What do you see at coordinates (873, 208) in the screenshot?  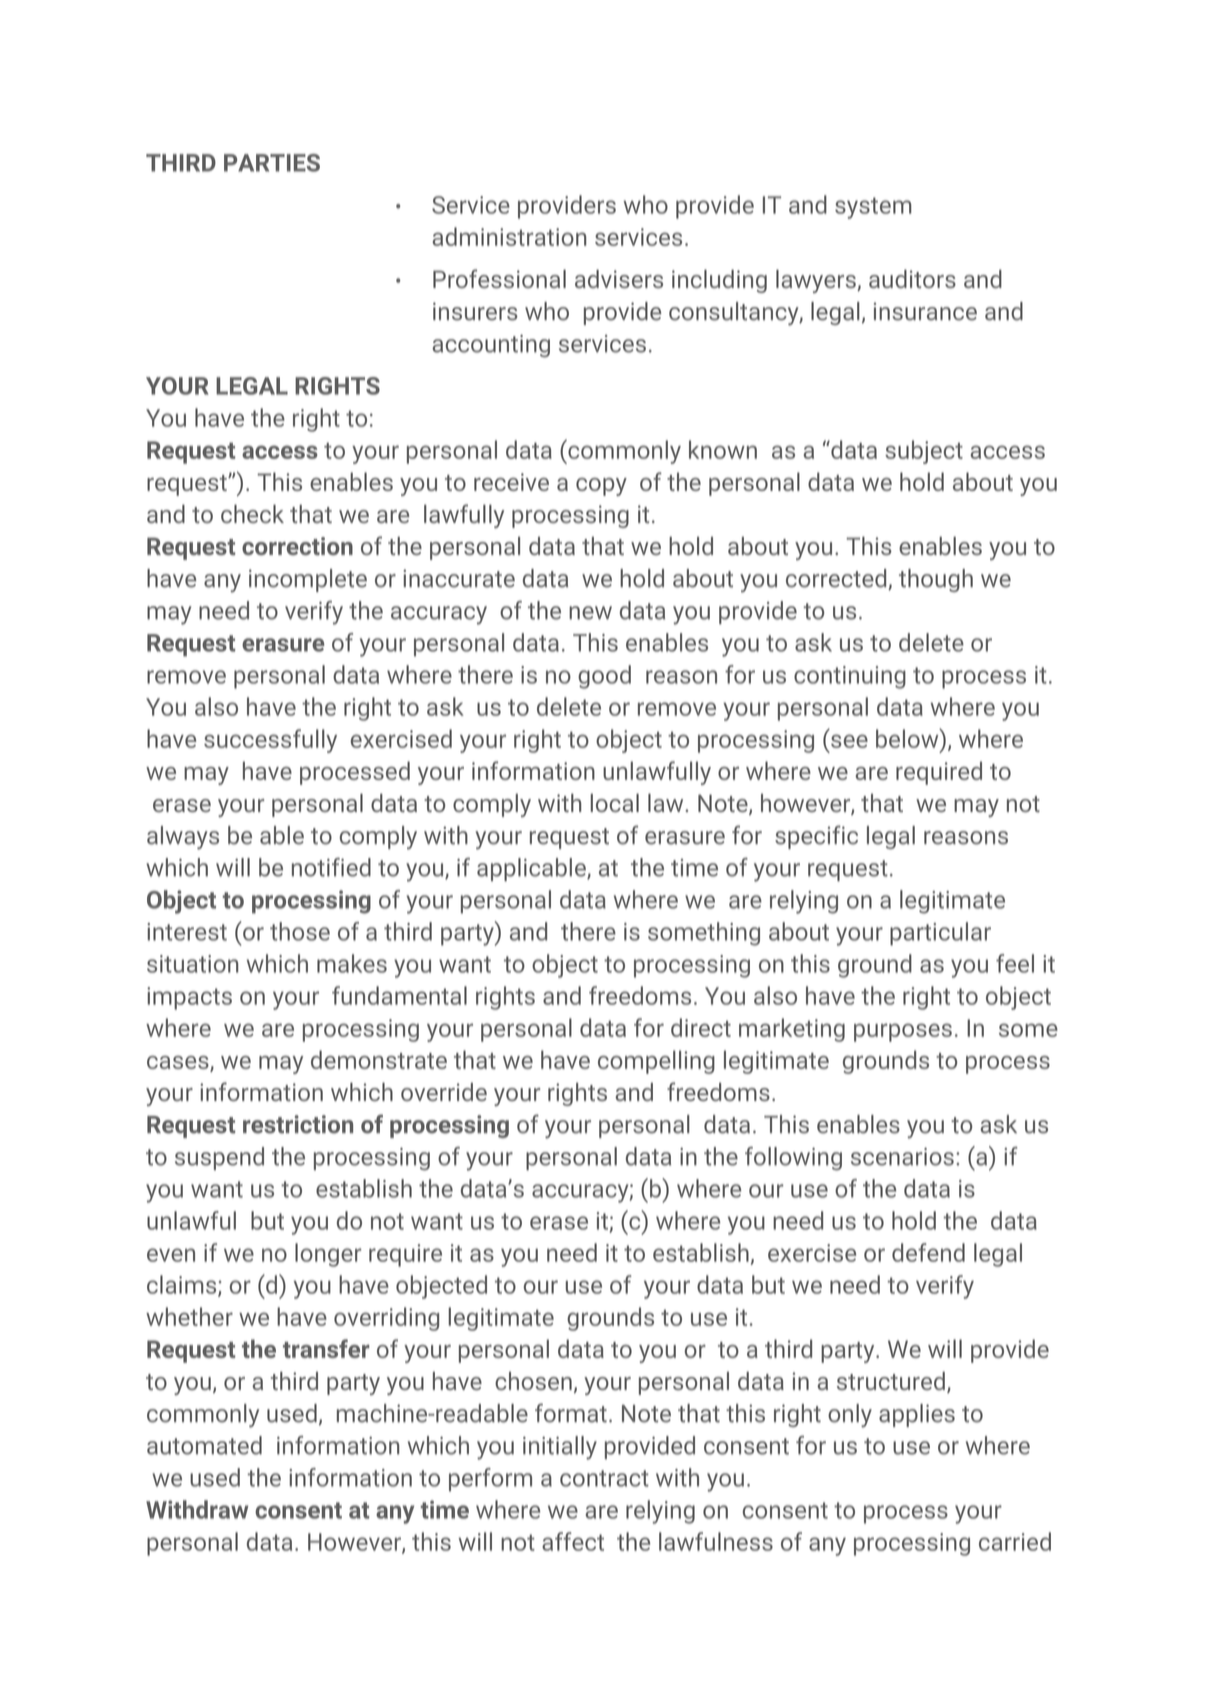 I see `system` at bounding box center [873, 208].
